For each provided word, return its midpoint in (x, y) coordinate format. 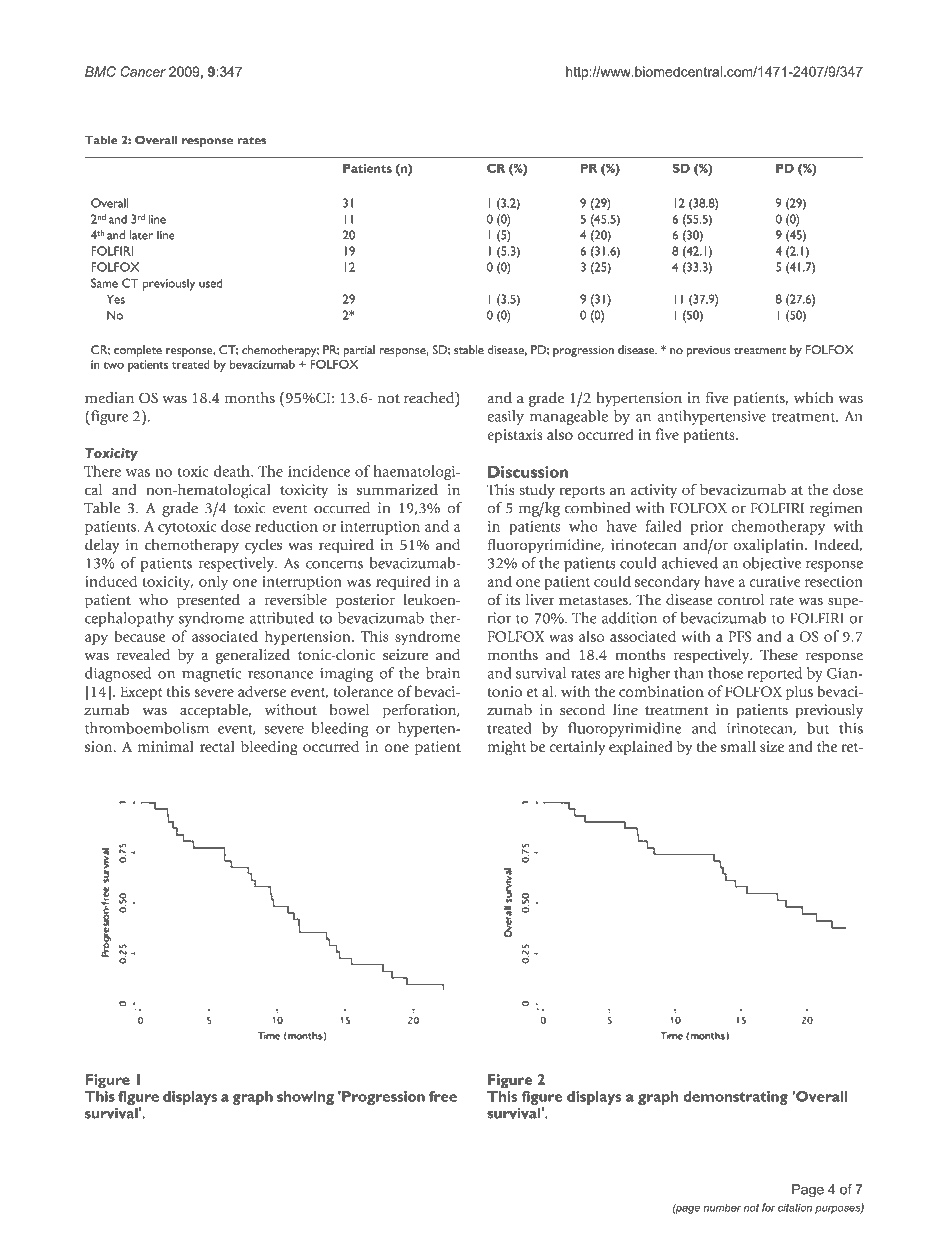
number (722, 1208)
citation (795, 1207)
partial (359, 352)
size (772, 746)
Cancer (143, 71)
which (814, 398)
